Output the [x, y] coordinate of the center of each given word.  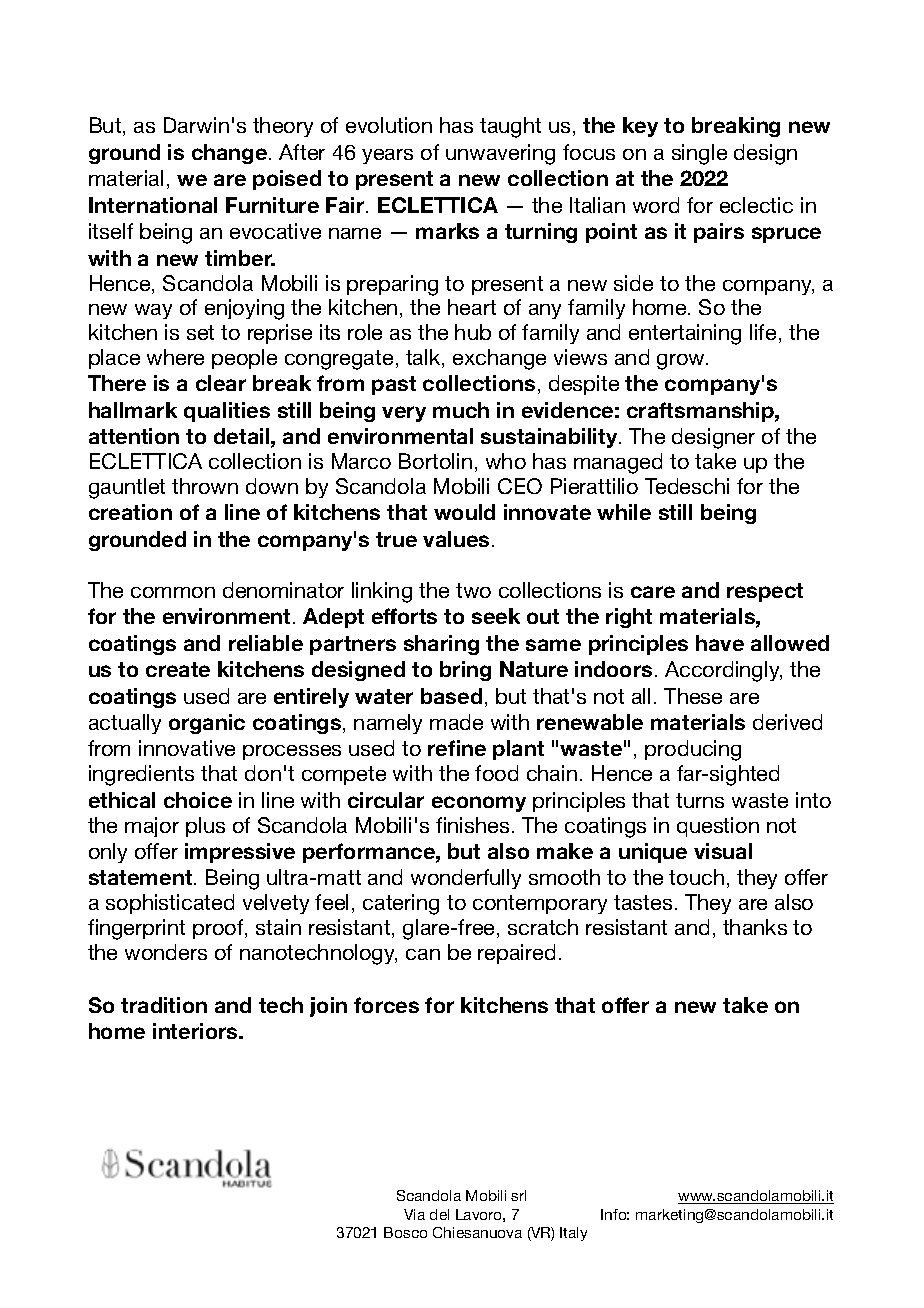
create [178, 669]
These [693, 696]
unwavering [500, 154]
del [439, 1214]
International [153, 205]
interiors [196, 1031]
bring [465, 671]
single [699, 154]
